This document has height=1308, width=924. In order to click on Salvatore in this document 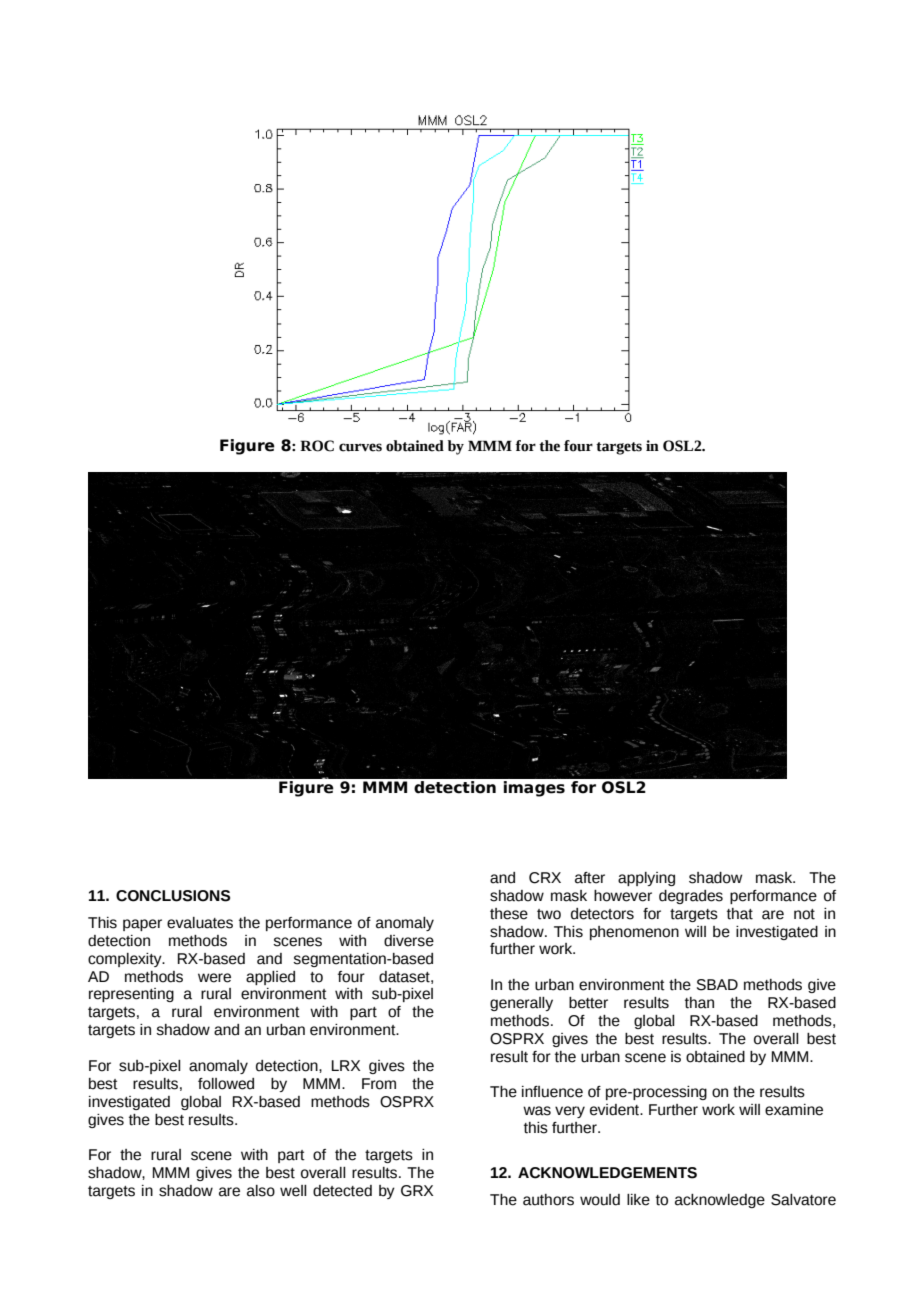, I will do `click(803, 1200)`.
